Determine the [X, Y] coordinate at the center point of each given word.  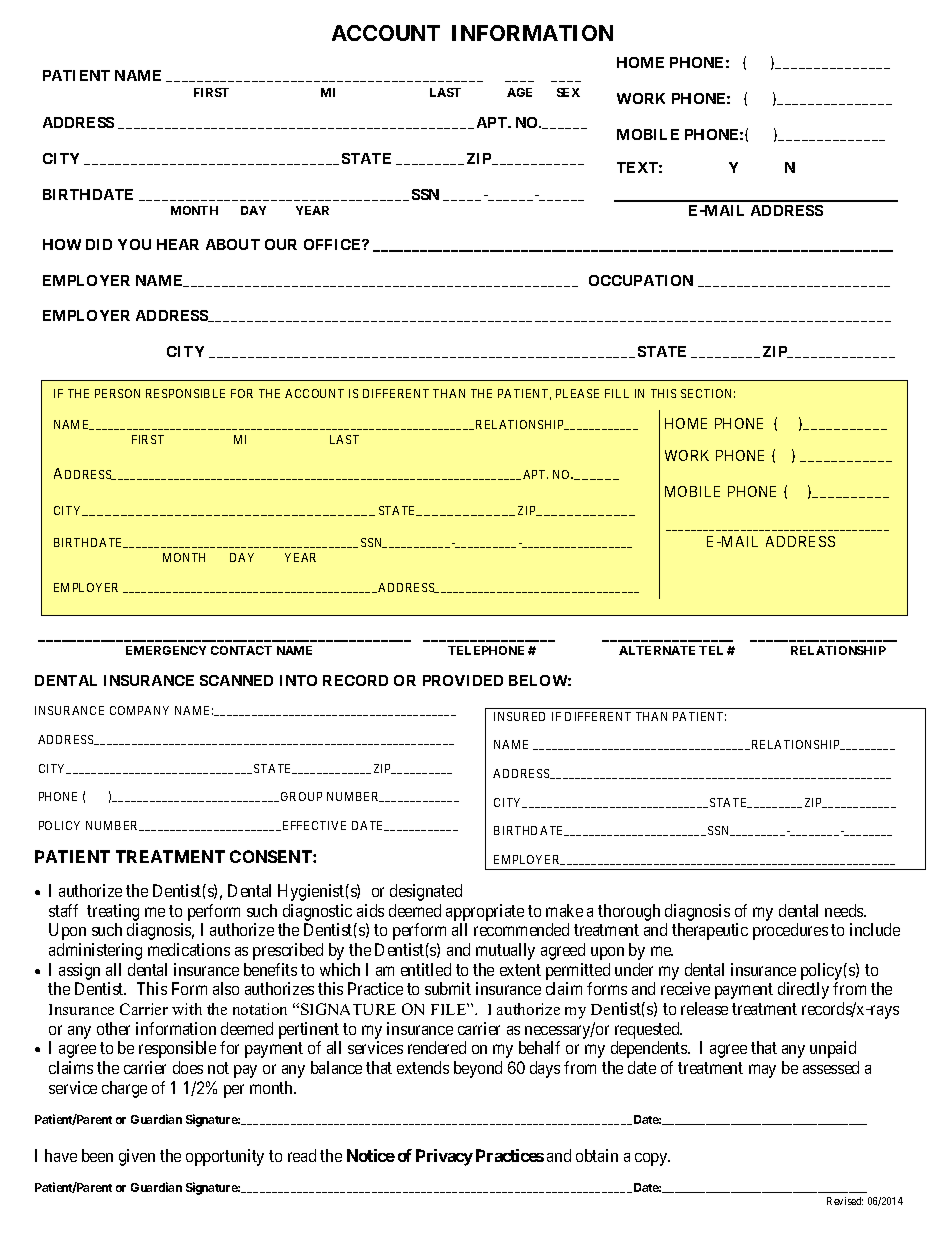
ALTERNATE [657, 650]
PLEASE [577, 393]
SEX [568, 92]
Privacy [444, 1157]
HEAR [178, 244]
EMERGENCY [166, 650]
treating [113, 912]
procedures [790, 931]
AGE [519, 92]
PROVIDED [463, 680]
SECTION [708, 393]
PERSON [117, 393]
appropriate [485, 912]
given [137, 1157]
